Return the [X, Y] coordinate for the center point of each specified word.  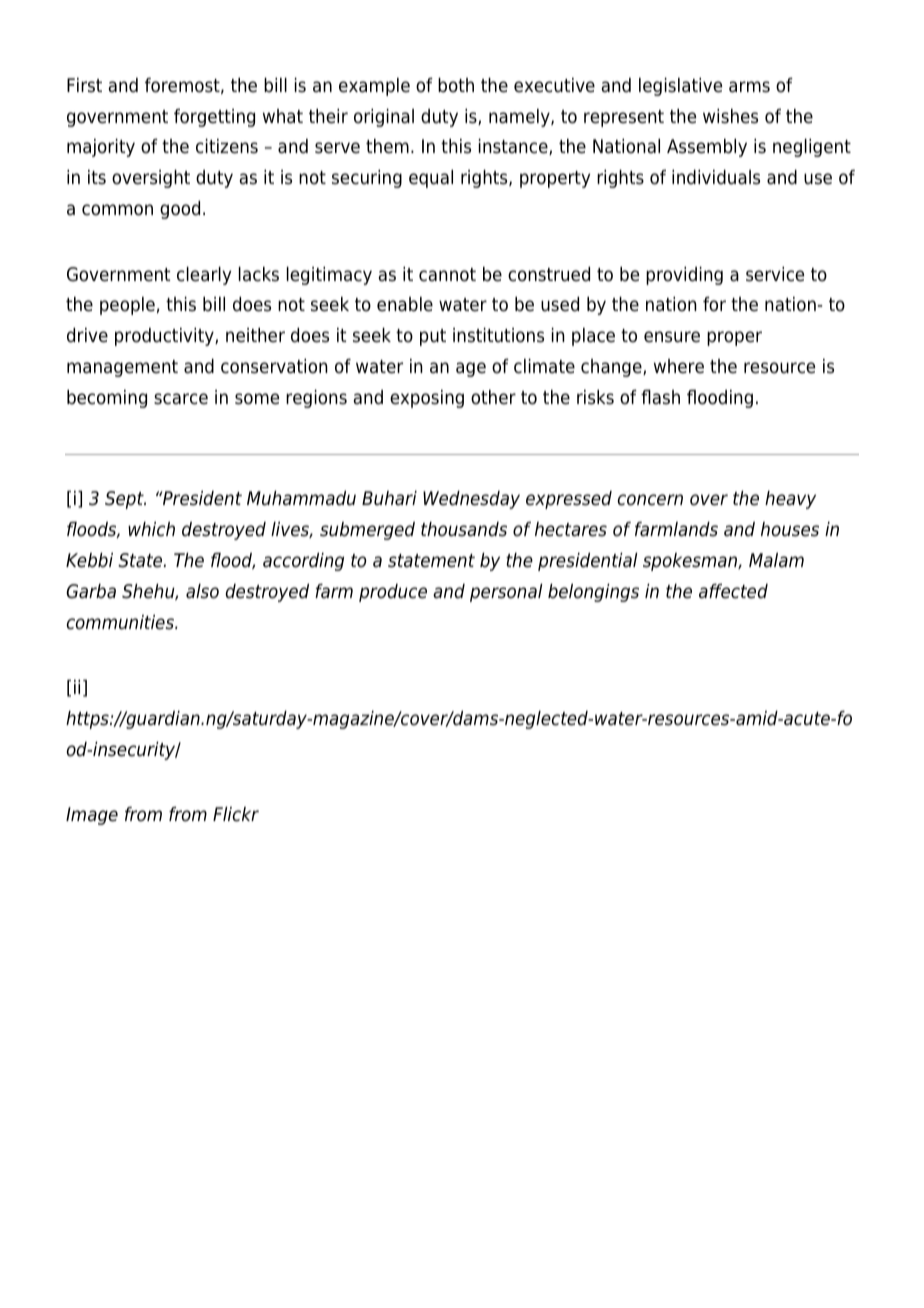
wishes [730, 116]
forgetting [214, 118]
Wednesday [471, 500]
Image [92, 816]
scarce [181, 399]
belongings [593, 593]
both [456, 85]
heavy [790, 500]
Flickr [236, 814]
